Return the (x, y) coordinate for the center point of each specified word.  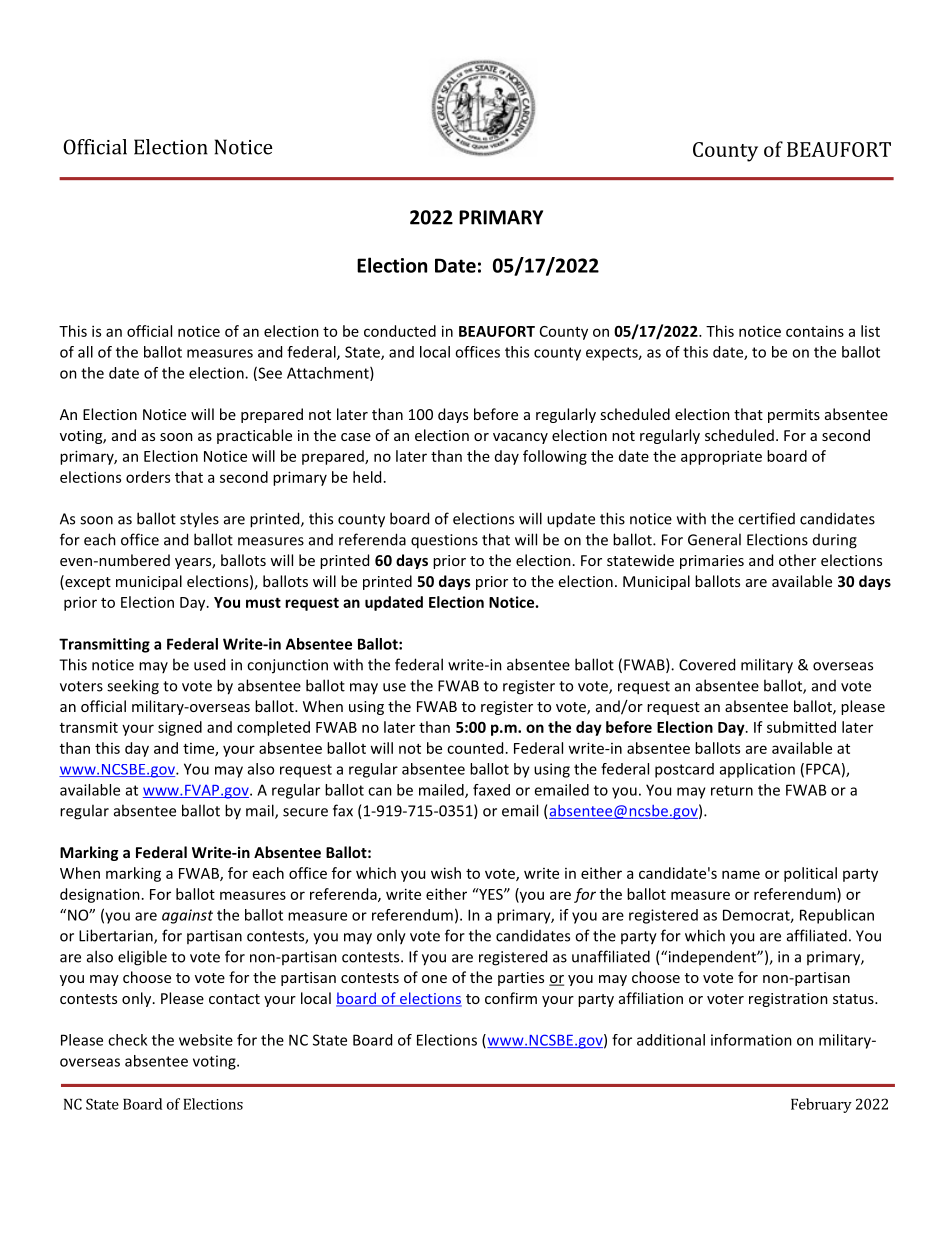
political (810, 874)
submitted (801, 727)
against (187, 916)
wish (446, 873)
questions (444, 541)
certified (766, 518)
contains (815, 331)
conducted (400, 331)
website (206, 1040)
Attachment (329, 374)
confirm (511, 998)
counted (475, 748)
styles (199, 519)
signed (180, 728)
